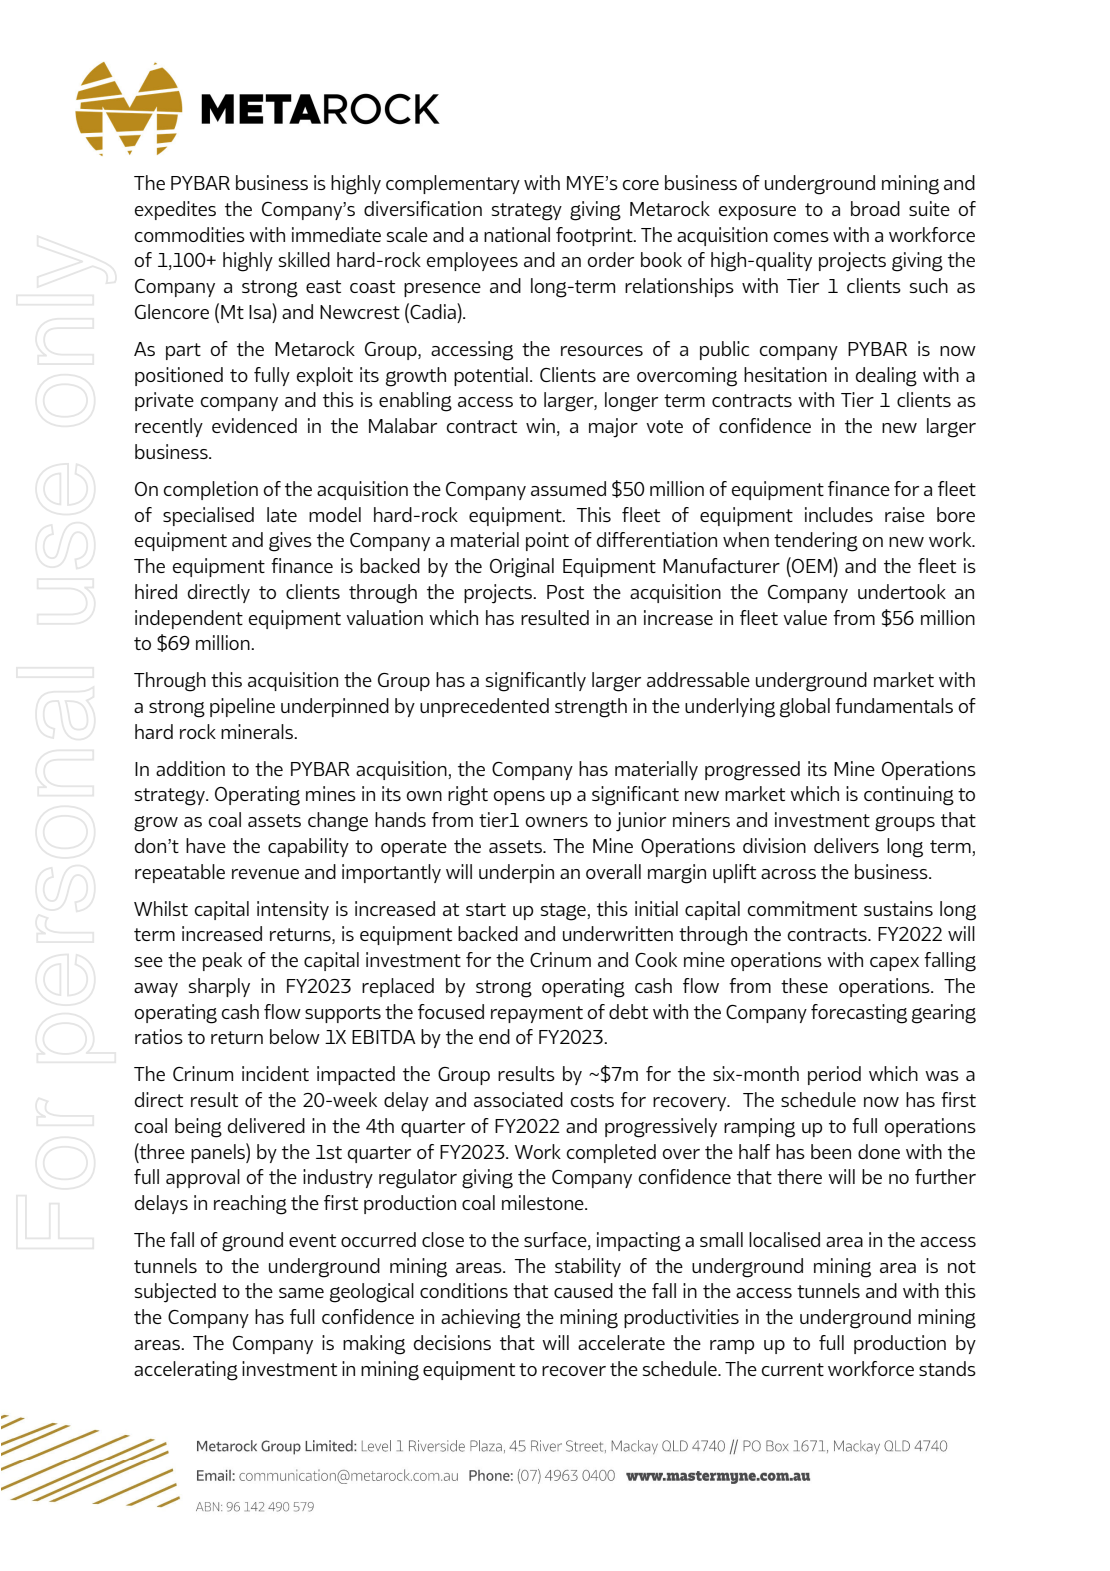 The image size is (1110, 1571). What do you see at coordinates (190, 234) in the screenshot?
I see `commodities` at bounding box center [190, 234].
